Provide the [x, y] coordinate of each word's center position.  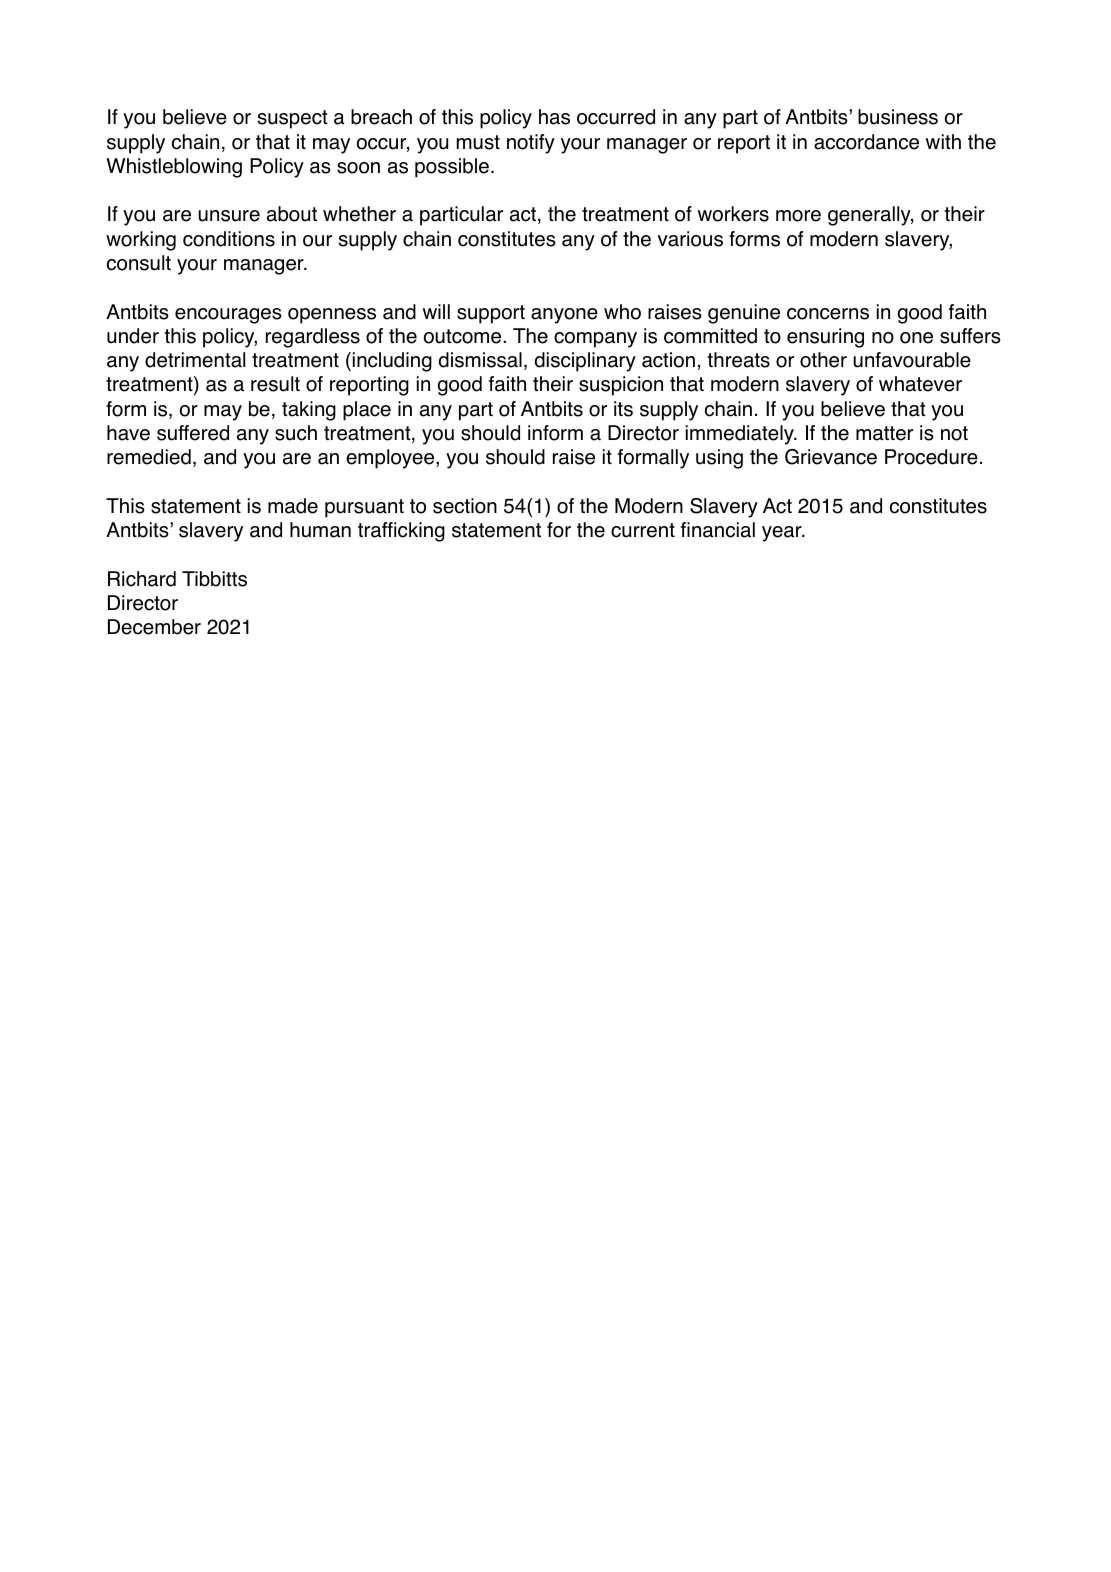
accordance [866, 142]
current [643, 530]
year [783, 534]
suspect [293, 119]
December [154, 627]
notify [531, 144]
